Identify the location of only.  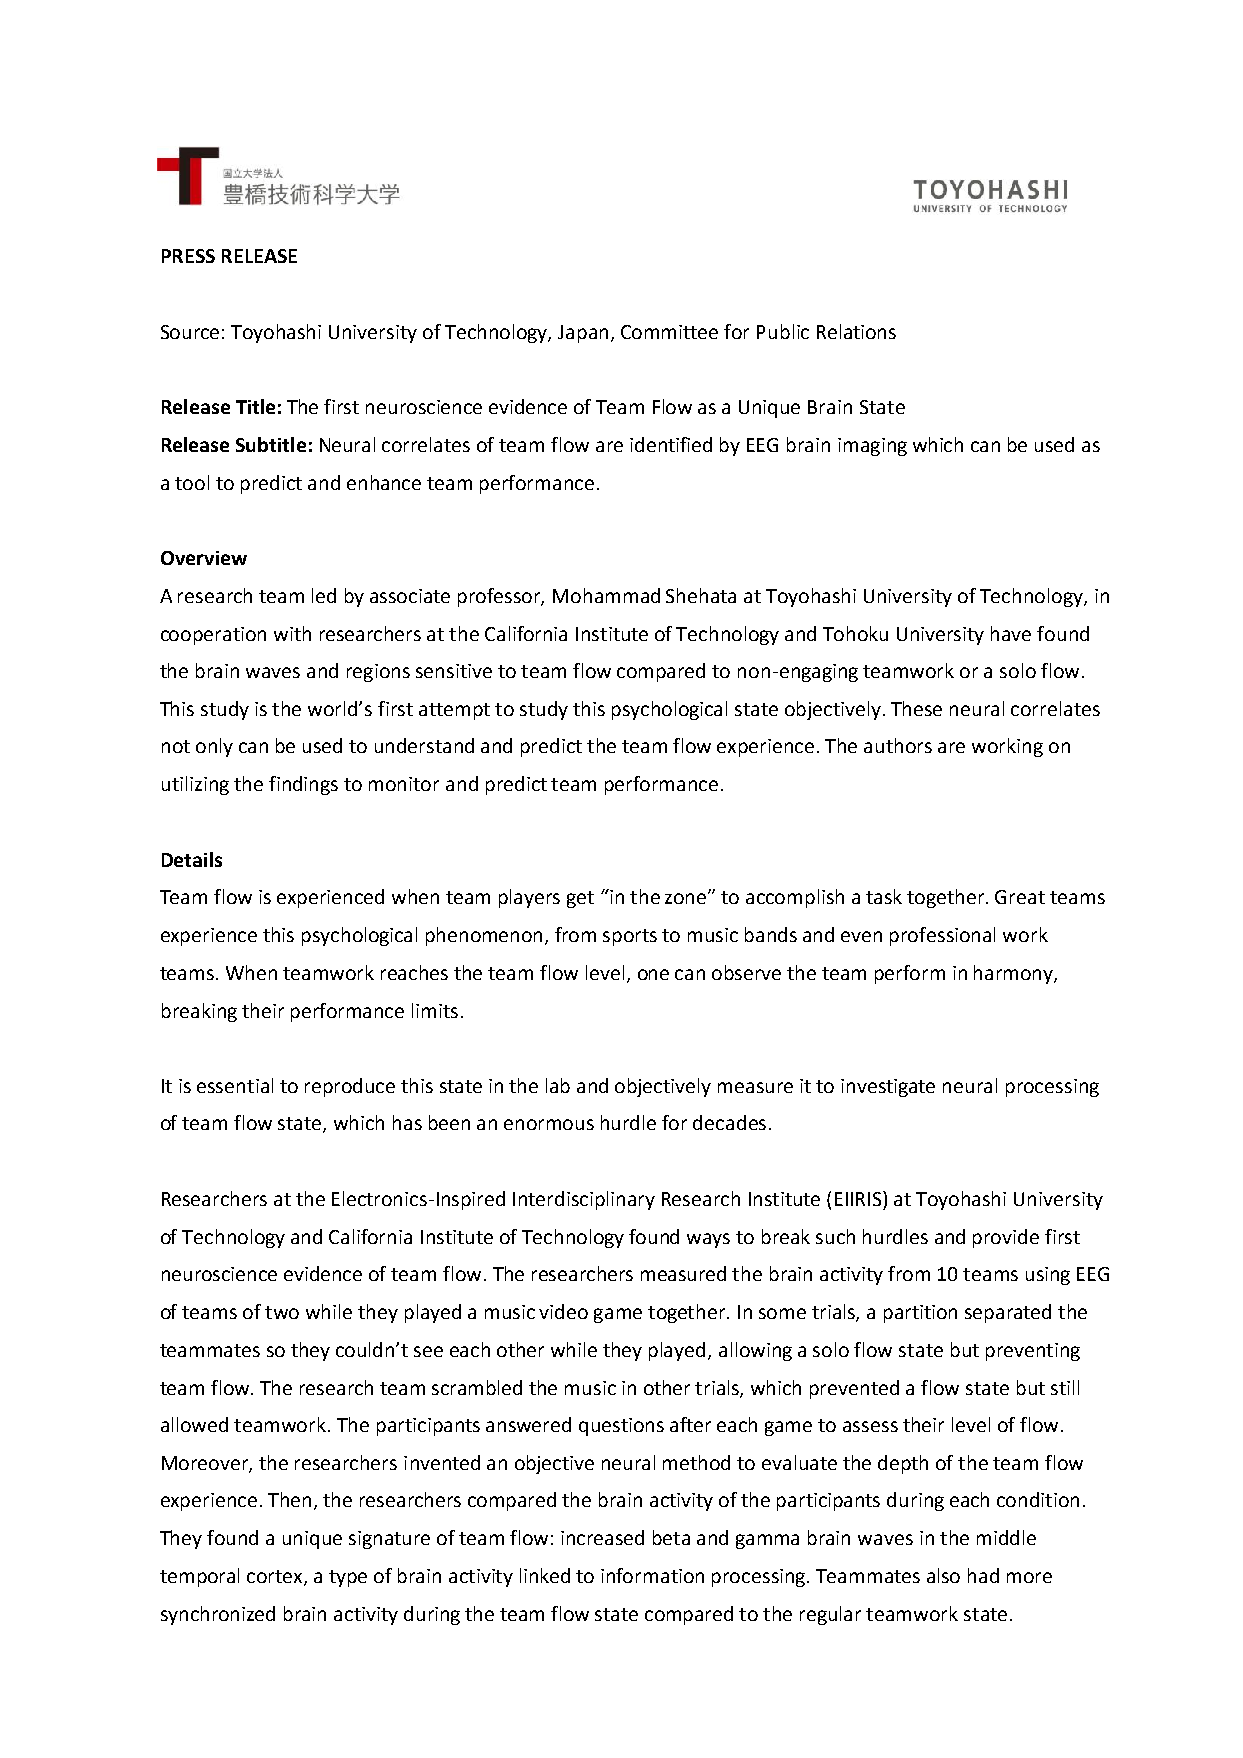
(214, 747).
